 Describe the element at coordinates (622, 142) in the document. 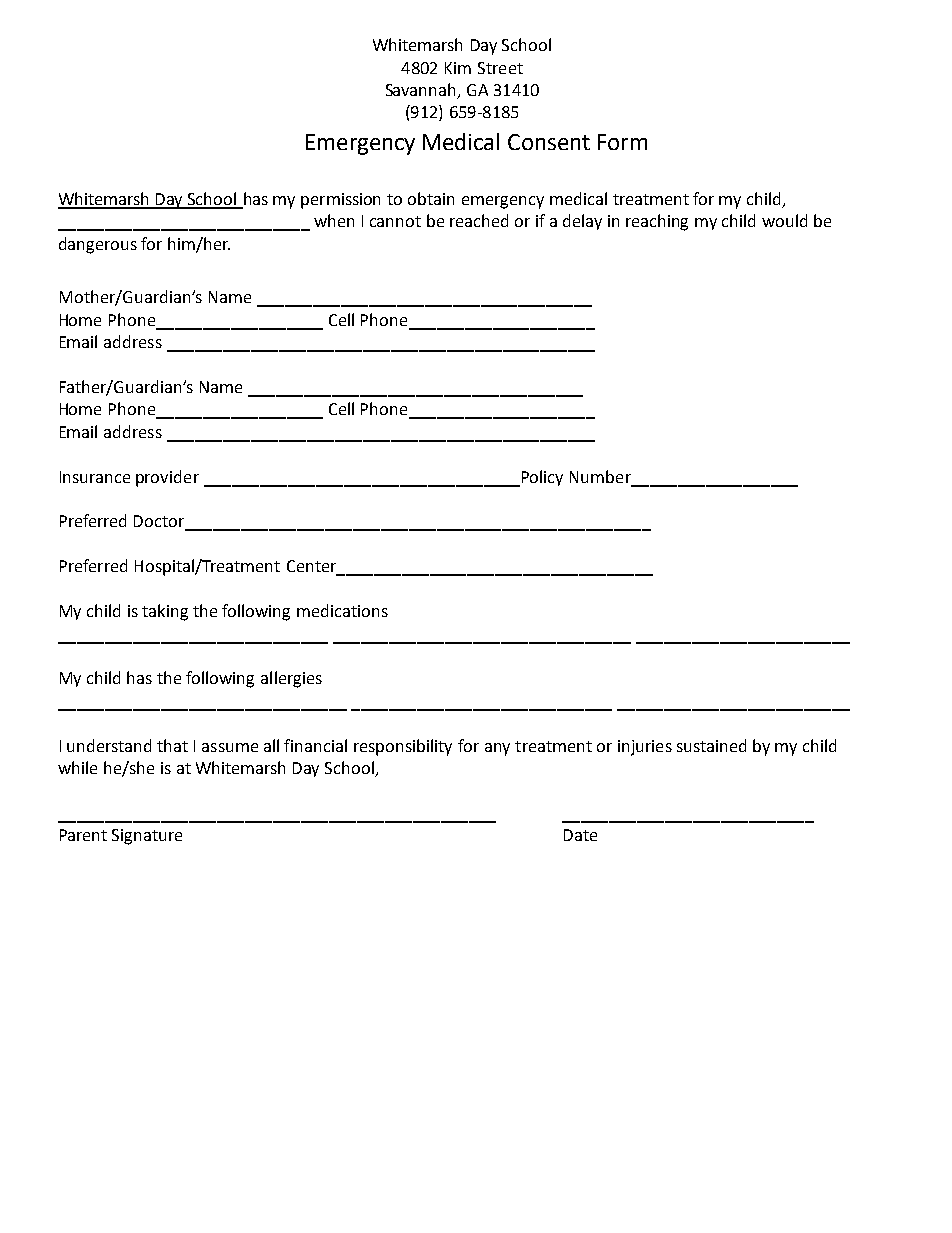

I see `Form` at that location.
